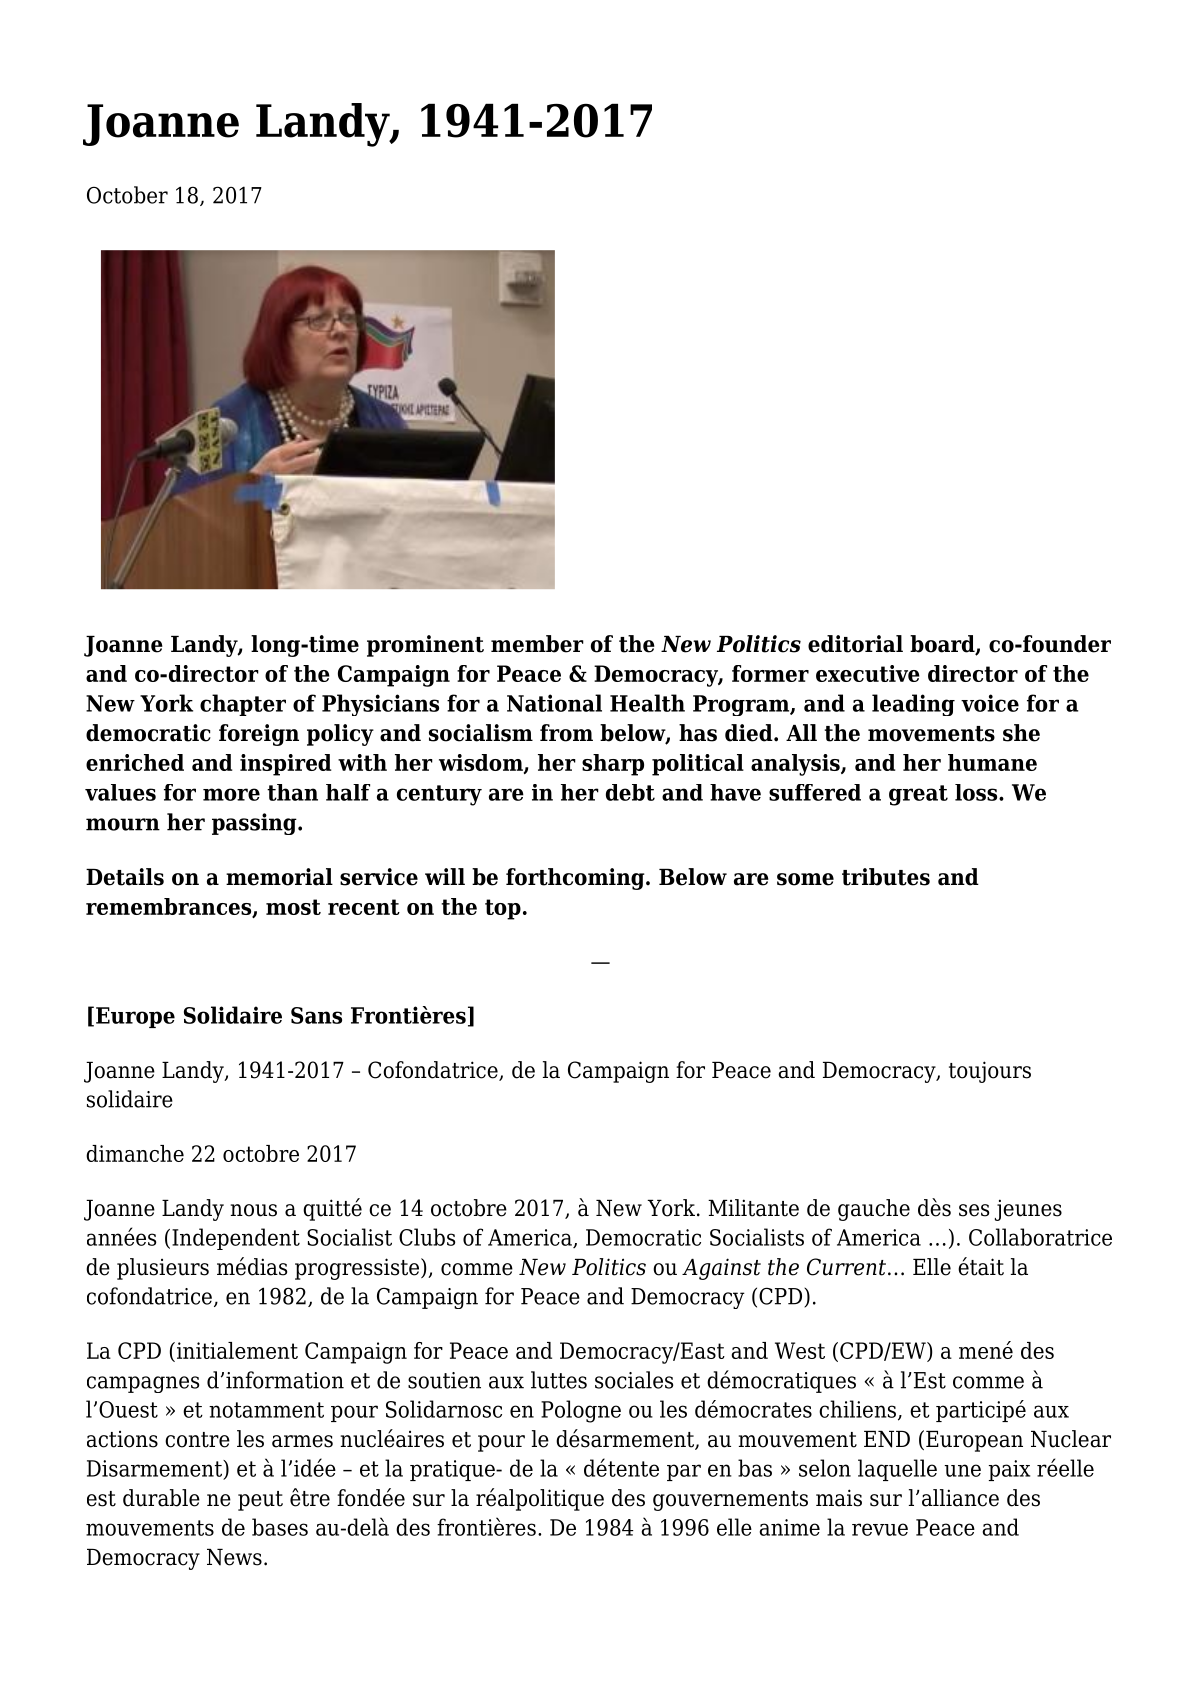  What do you see at coordinates (135, 1153) in the document?
I see `dimanche` at bounding box center [135, 1153].
